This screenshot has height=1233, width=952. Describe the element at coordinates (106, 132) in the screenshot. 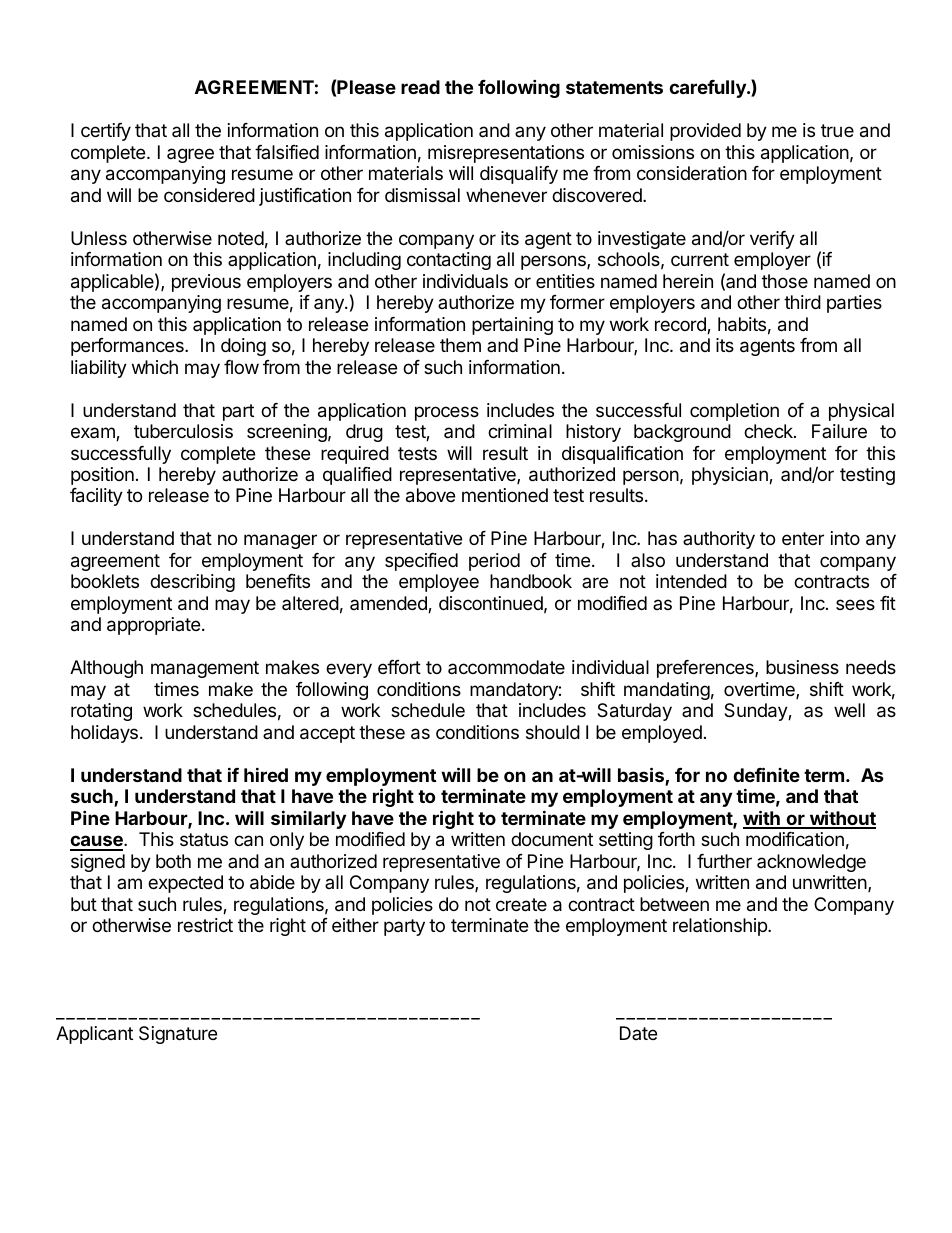

I see `certify` at that location.
